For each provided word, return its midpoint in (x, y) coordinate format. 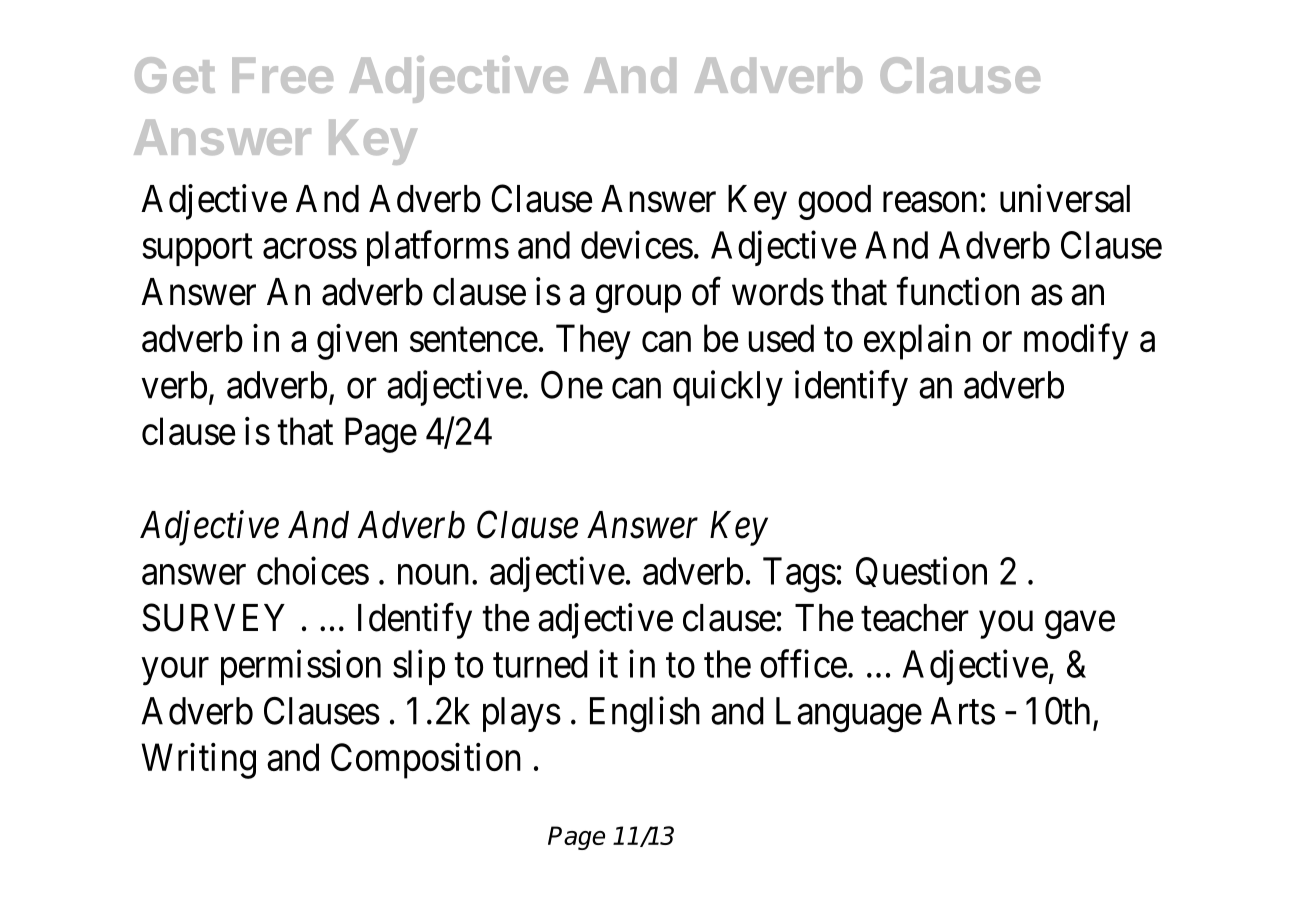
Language (849, 715)
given (357, 342)
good (834, 202)
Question (921, 572)
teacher (915, 618)
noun (433, 575)
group (638, 299)
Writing (198, 761)
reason (930, 202)
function (958, 291)
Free (282, 75)
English (645, 714)
